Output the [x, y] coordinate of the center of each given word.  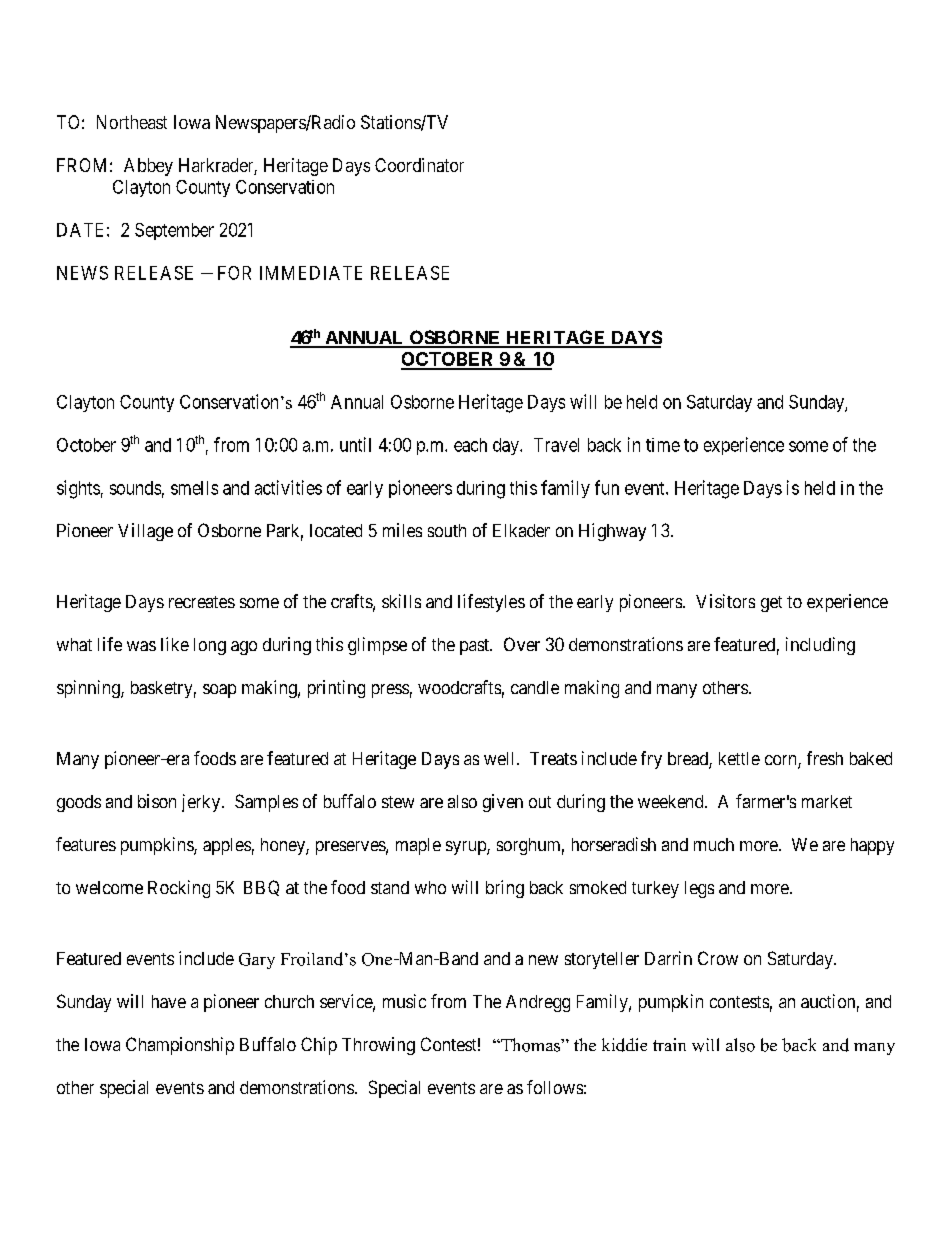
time [663, 445]
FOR [234, 273]
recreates [202, 602]
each [470, 445]
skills [401, 601]
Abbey [148, 167]
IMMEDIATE [311, 273]
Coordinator [419, 165]
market [827, 801]
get [771, 604]
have [169, 1001]
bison [157, 801]
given [503, 803]
